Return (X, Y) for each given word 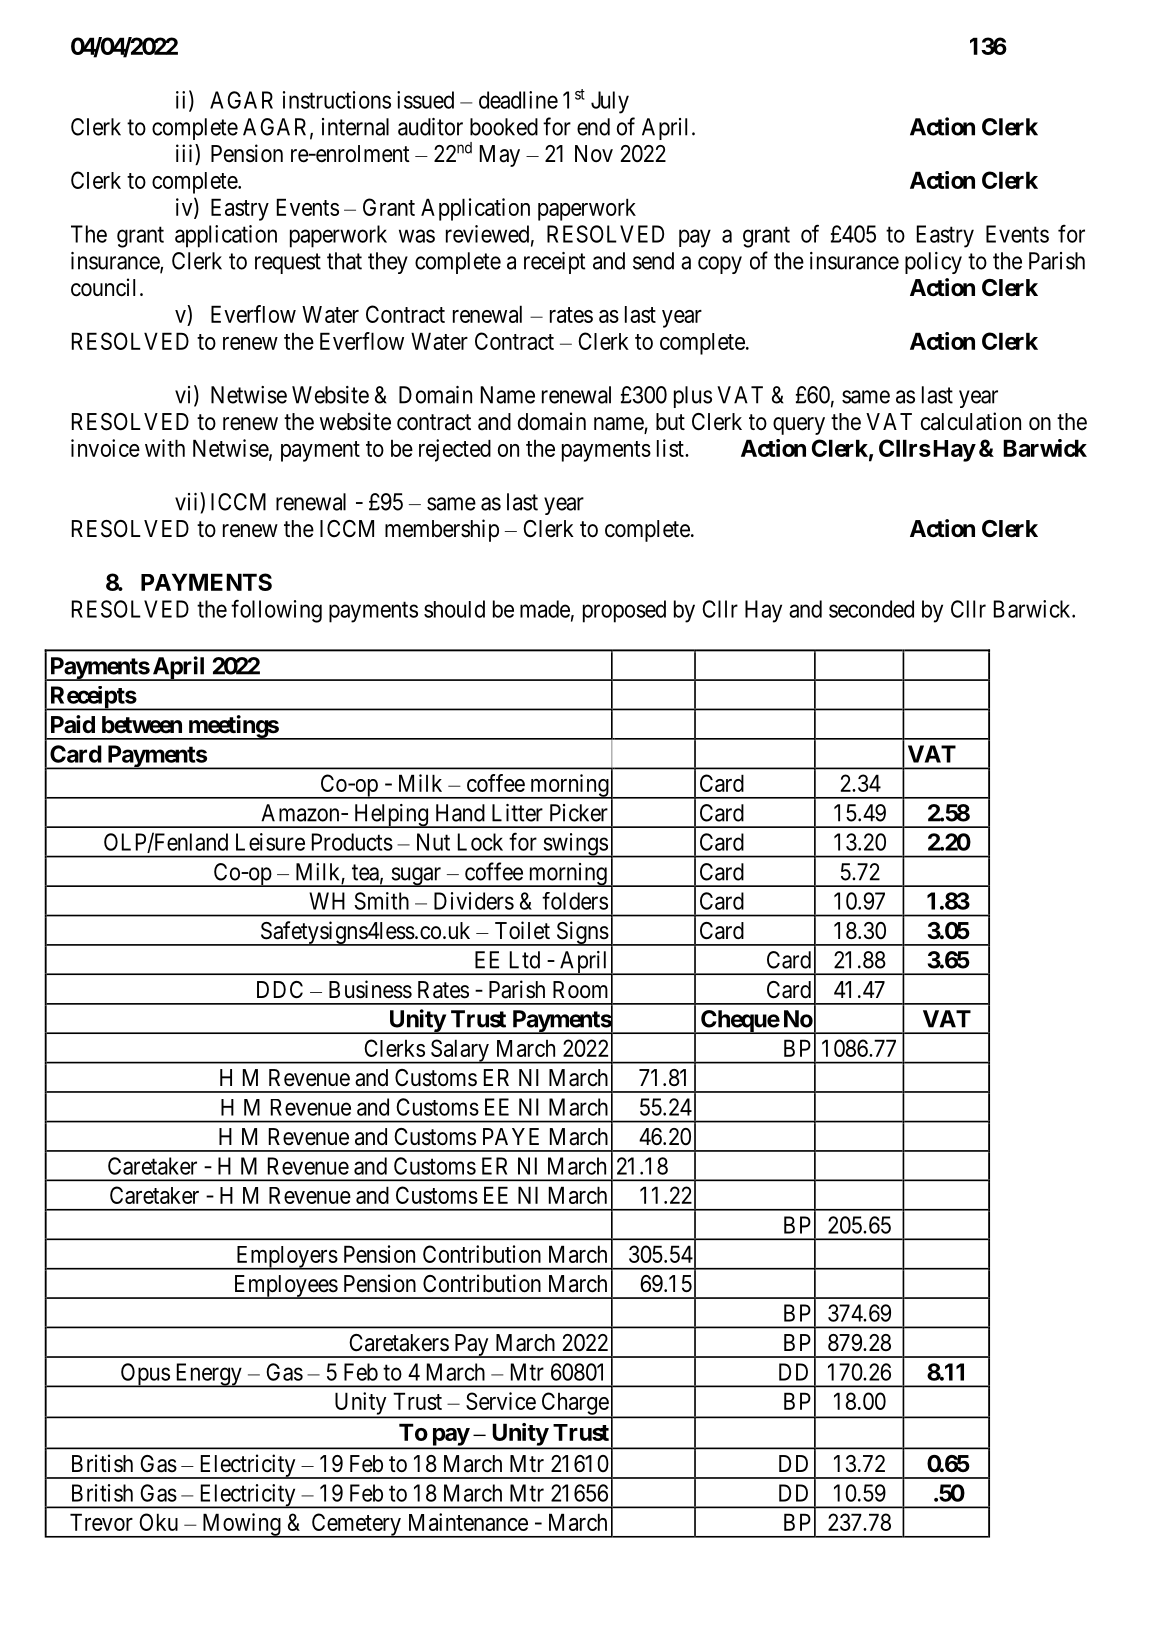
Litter (517, 813)
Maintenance (468, 1522)
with (165, 448)
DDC (280, 990)
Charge (574, 1404)
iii (186, 153)
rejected (455, 450)
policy (933, 263)
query (799, 426)
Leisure (270, 842)
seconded (871, 609)
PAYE (511, 1136)
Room (580, 990)
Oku (158, 1522)
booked (504, 127)
